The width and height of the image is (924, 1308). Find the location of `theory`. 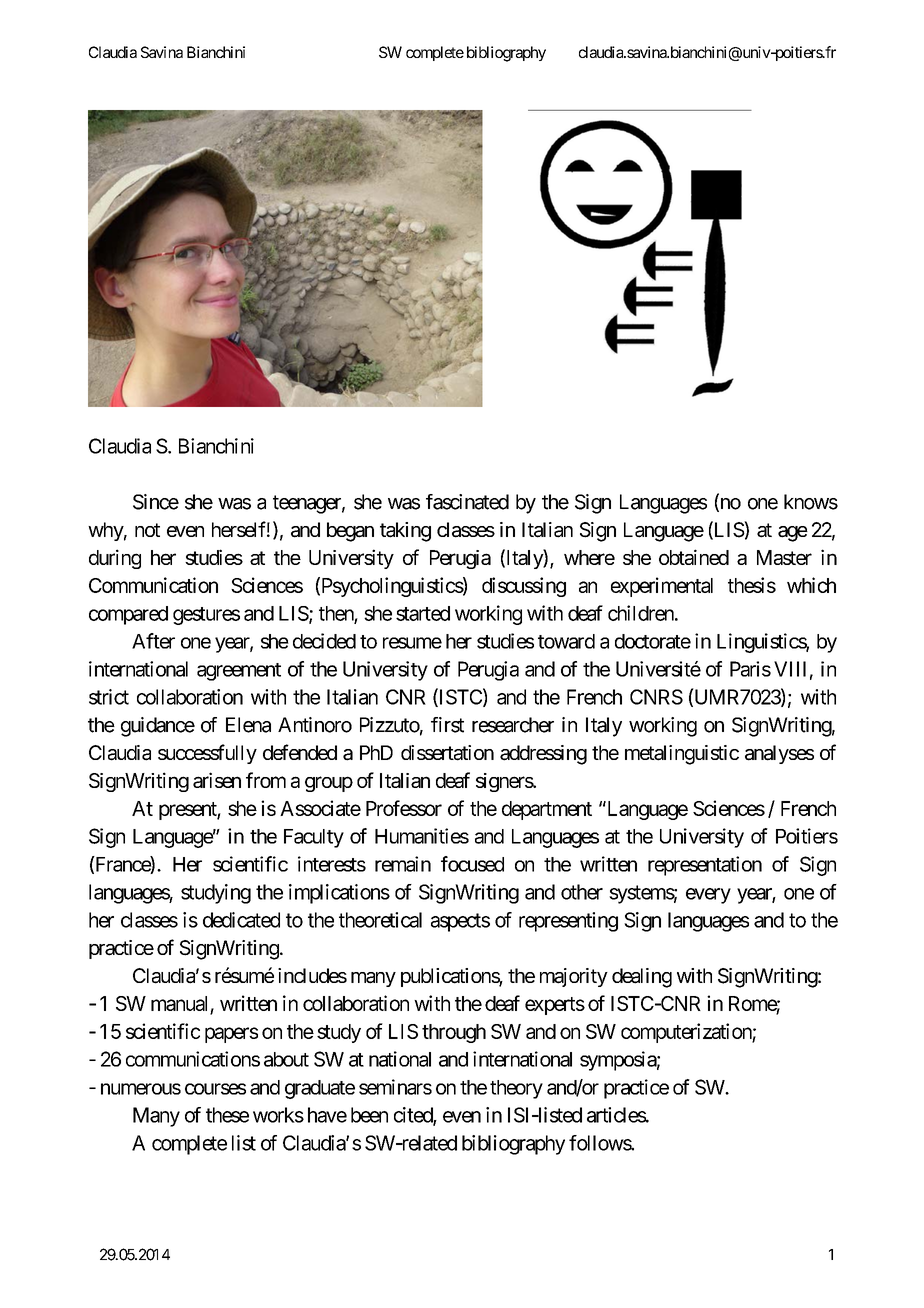

theory is located at coordinates (516, 1089).
